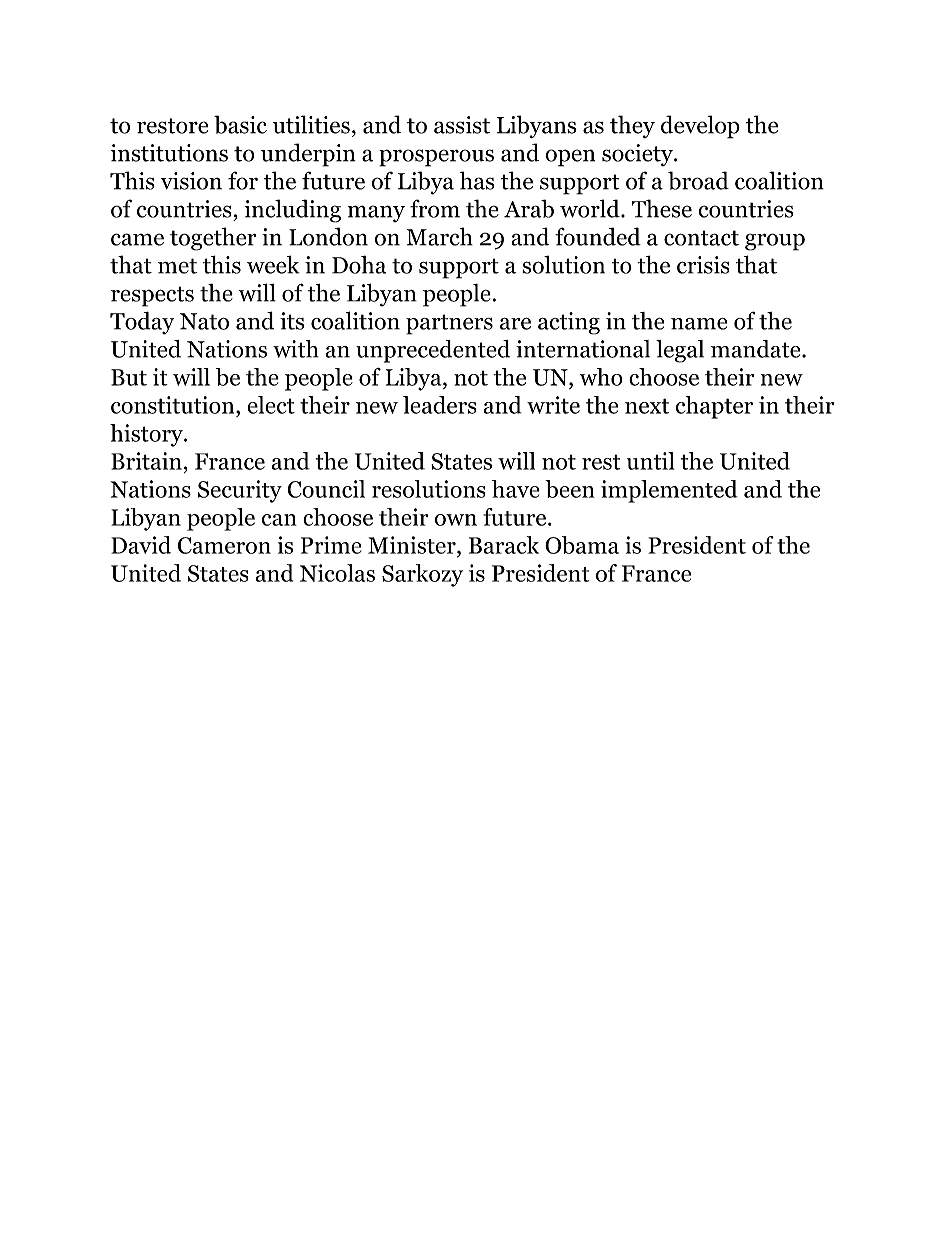  What do you see at coordinates (516, 489) in the screenshot?
I see `have` at bounding box center [516, 489].
